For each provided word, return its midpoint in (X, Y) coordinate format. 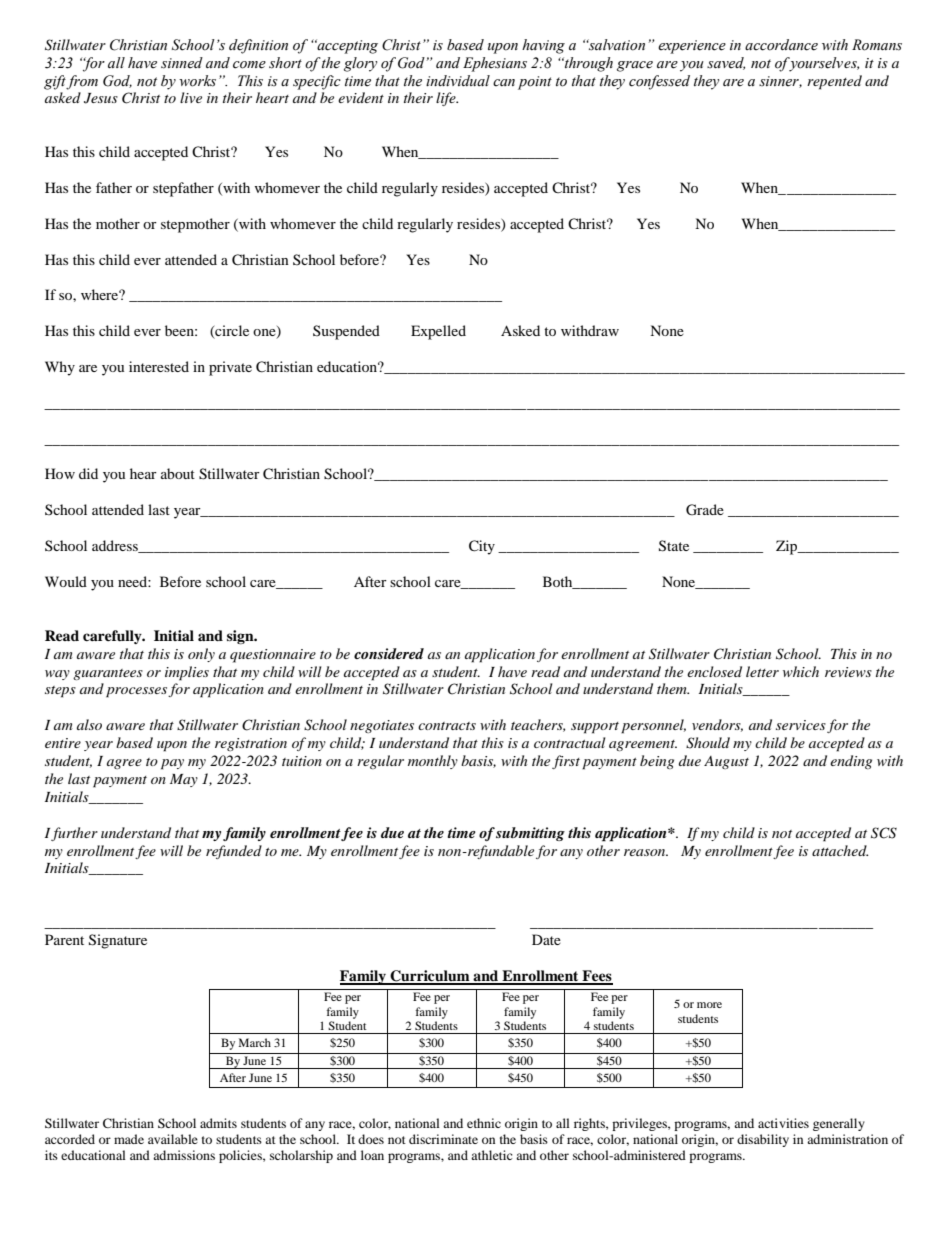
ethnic (484, 1123)
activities (783, 1123)
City (482, 547)
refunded (234, 852)
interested (159, 366)
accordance (781, 45)
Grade (705, 510)
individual (458, 80)
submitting (530, 834)
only (201, 655)
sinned (182, 63)
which (801, 671)
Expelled (438, 332)
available (173, 1139)
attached (840, 850)
